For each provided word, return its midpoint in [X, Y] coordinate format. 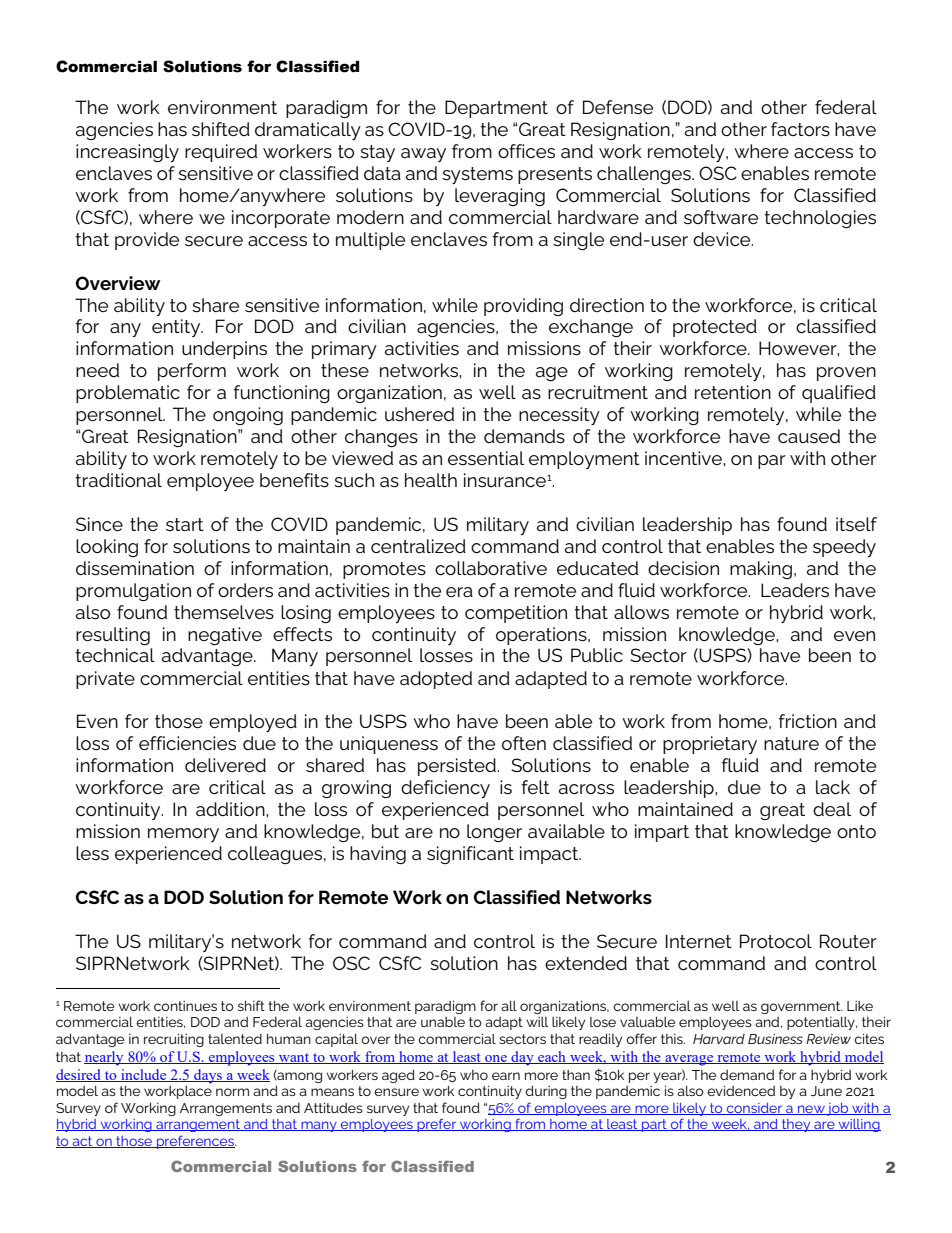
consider [755, 1109]
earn [506, 1076]
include [144, 1075]
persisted [458, 767]
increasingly [127, 153]
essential [486, 458]
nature [791, 743]
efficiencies [187, 743]
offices [526, 151]
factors [800, 129]
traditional [118, 480]
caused [809, 436]
